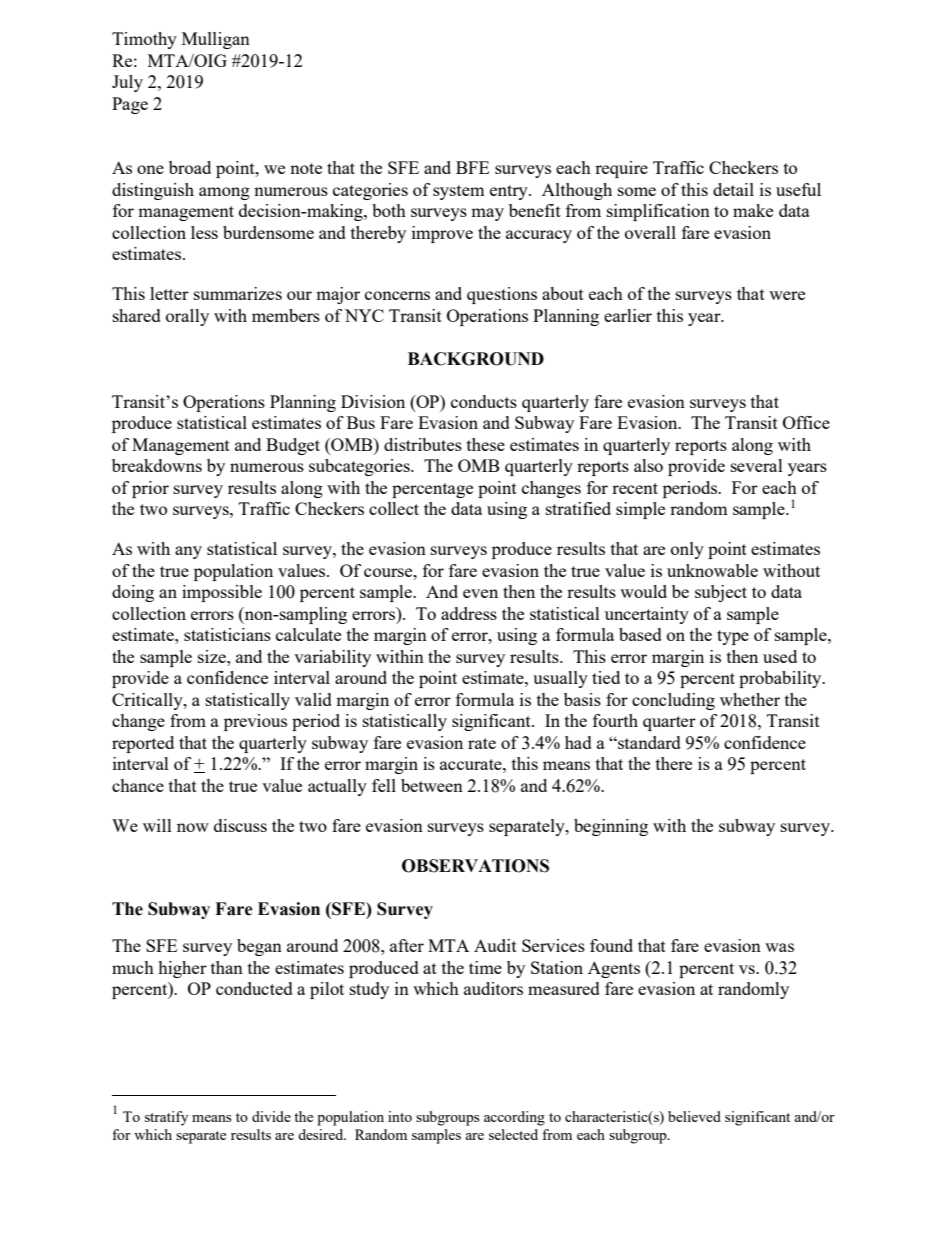 The image size is (952, 1233). Describe the element at coordinates (222, 593) in the page. I see `impossible` at that location.
